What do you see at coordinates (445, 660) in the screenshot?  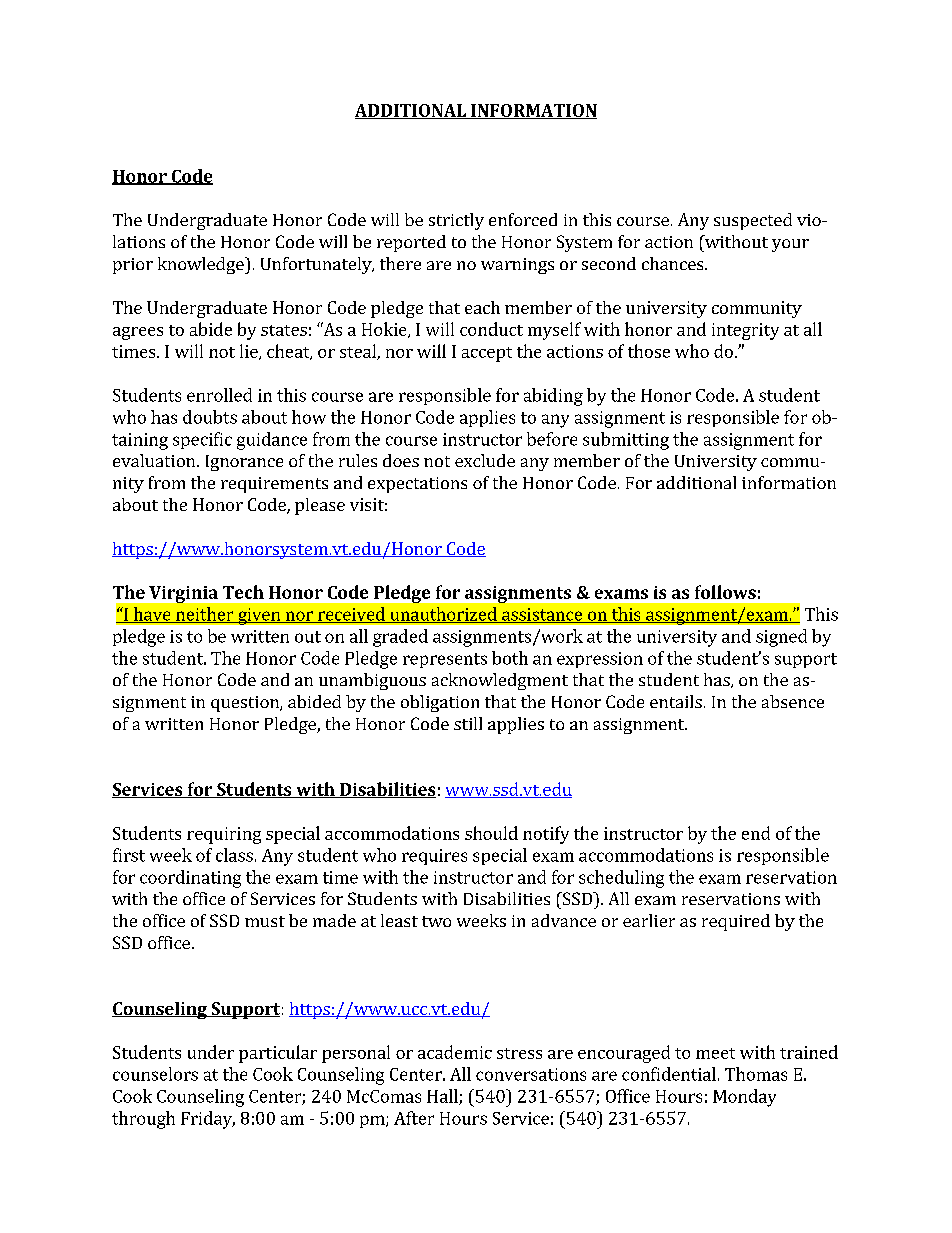 I see `represents` at bounding box center [445, 660].
